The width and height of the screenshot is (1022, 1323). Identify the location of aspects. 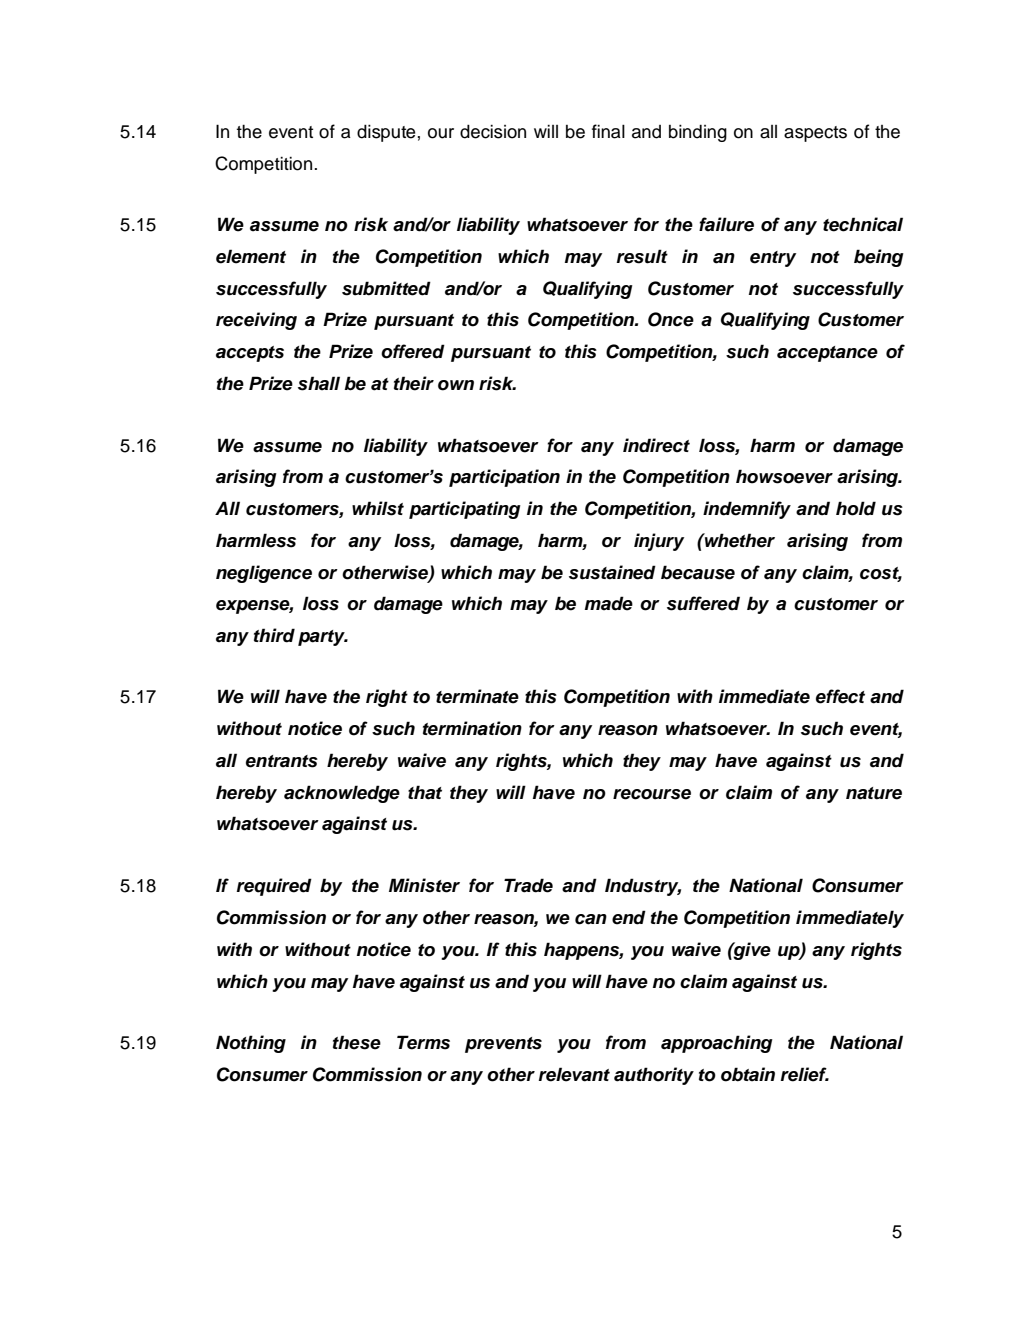
(815, 134).
